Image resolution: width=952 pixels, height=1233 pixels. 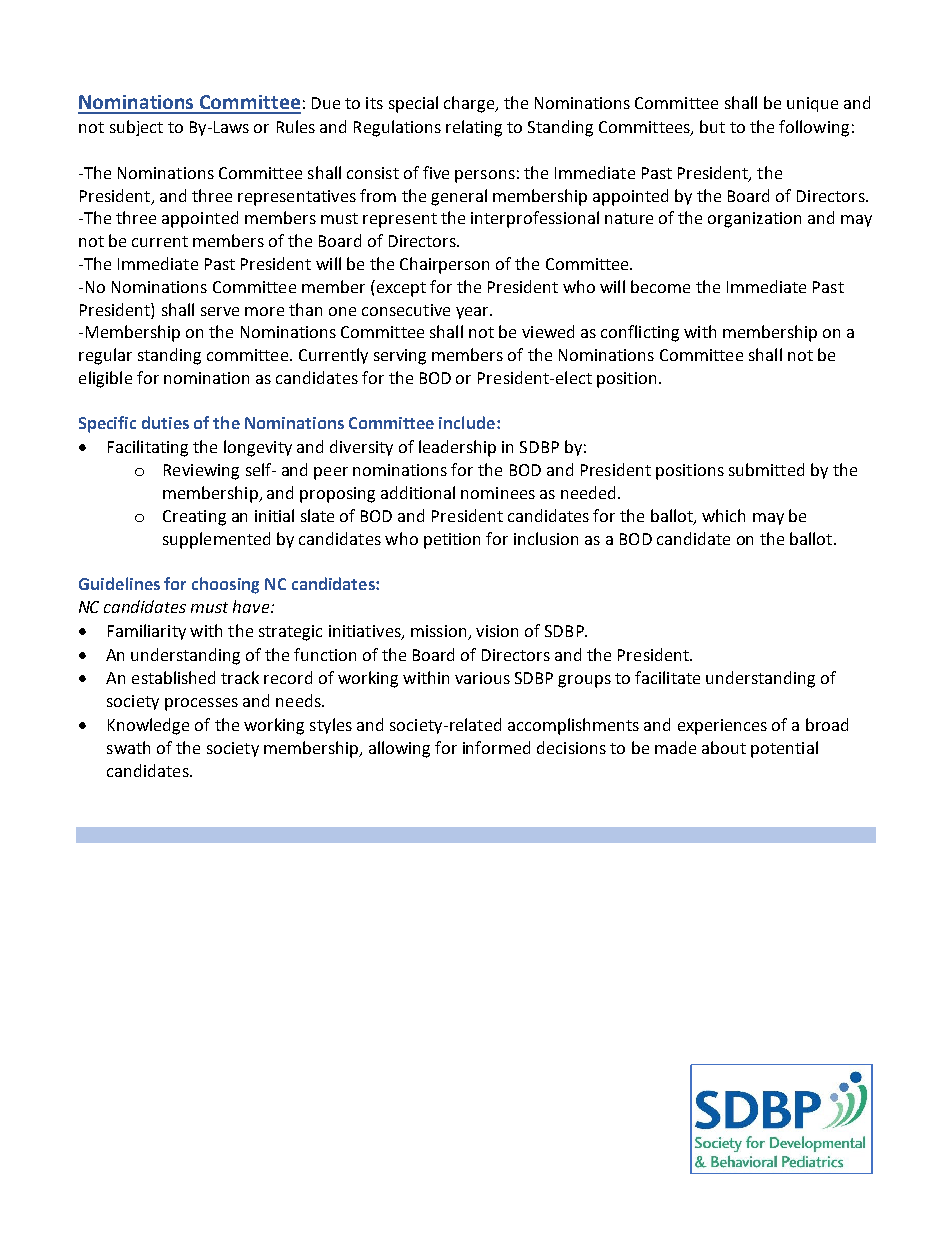 What do you see at coordinates (136, 128) in the document?
I see `subject` at bounding box center [136, 128].
